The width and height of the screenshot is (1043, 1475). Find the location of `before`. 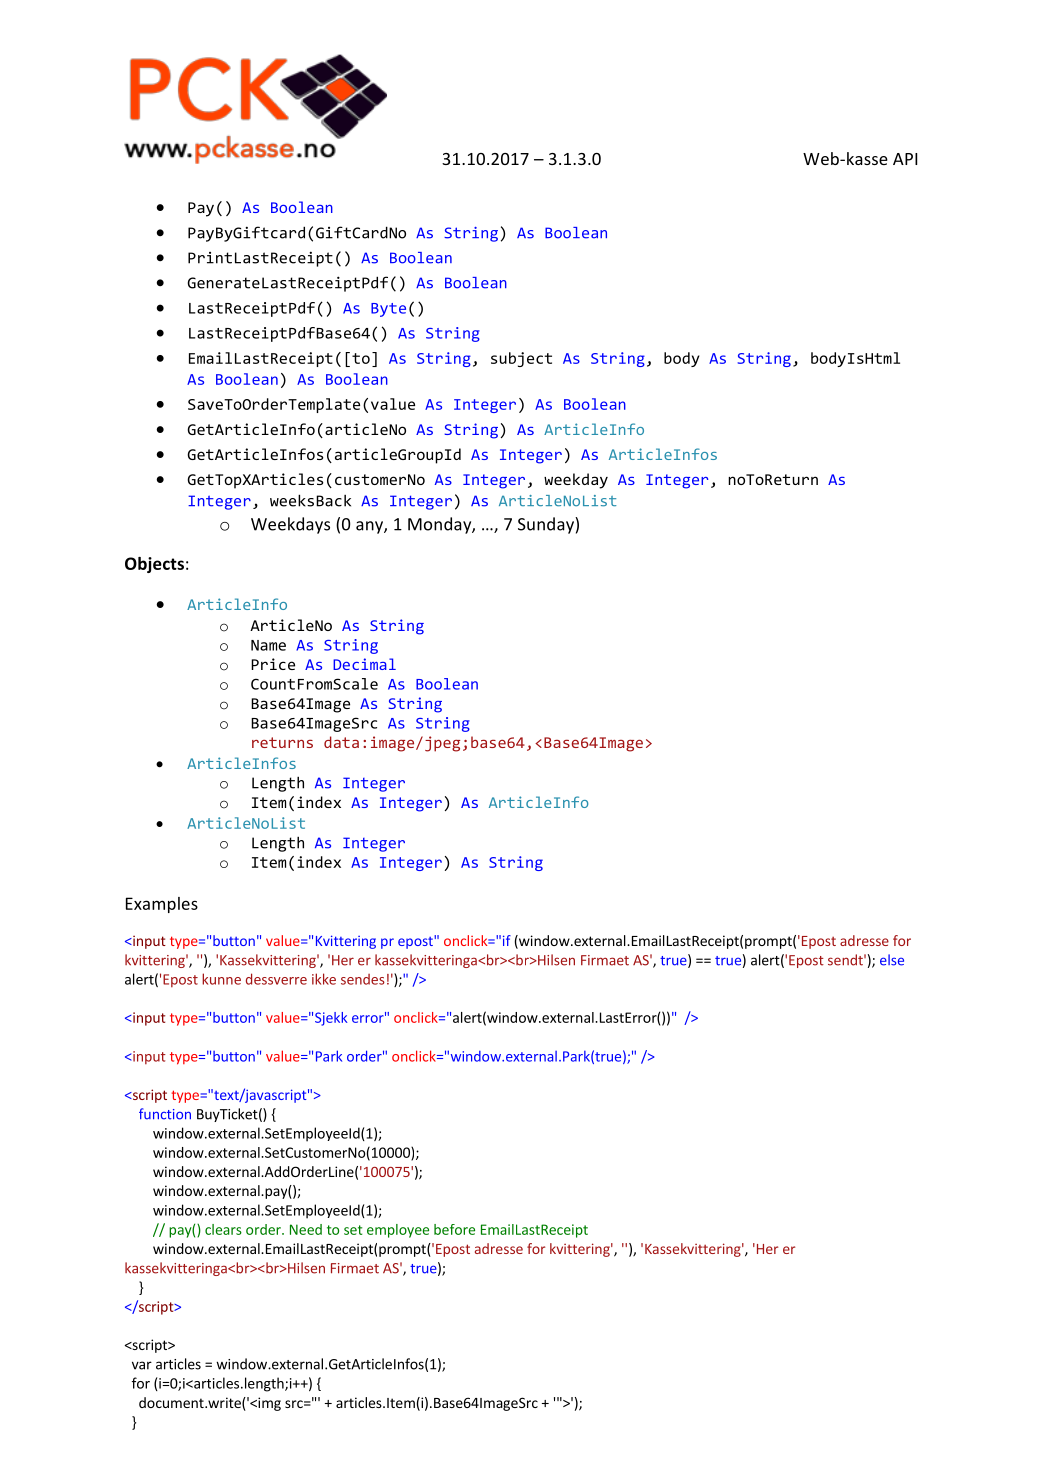

before is located at coordinates (454, 1229).
